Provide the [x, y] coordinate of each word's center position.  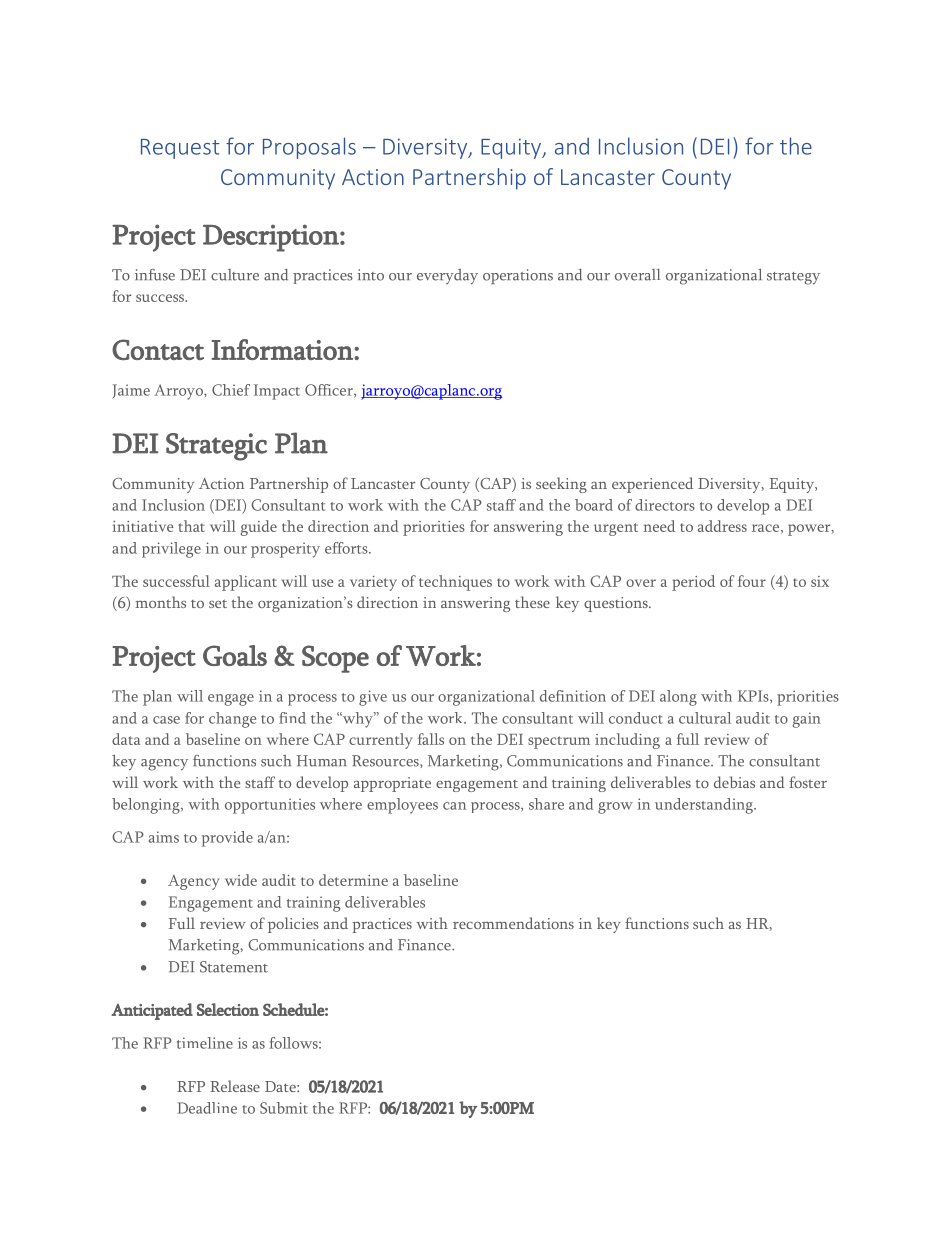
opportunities [270, 806]
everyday [447, 277]
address [722, 526]
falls [431, 739]
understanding [705, 806]
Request [180, 149]
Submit [284, 1108]
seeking [561, 485]
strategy [793, 278]
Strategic [216, 447]
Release [235, 1086]
